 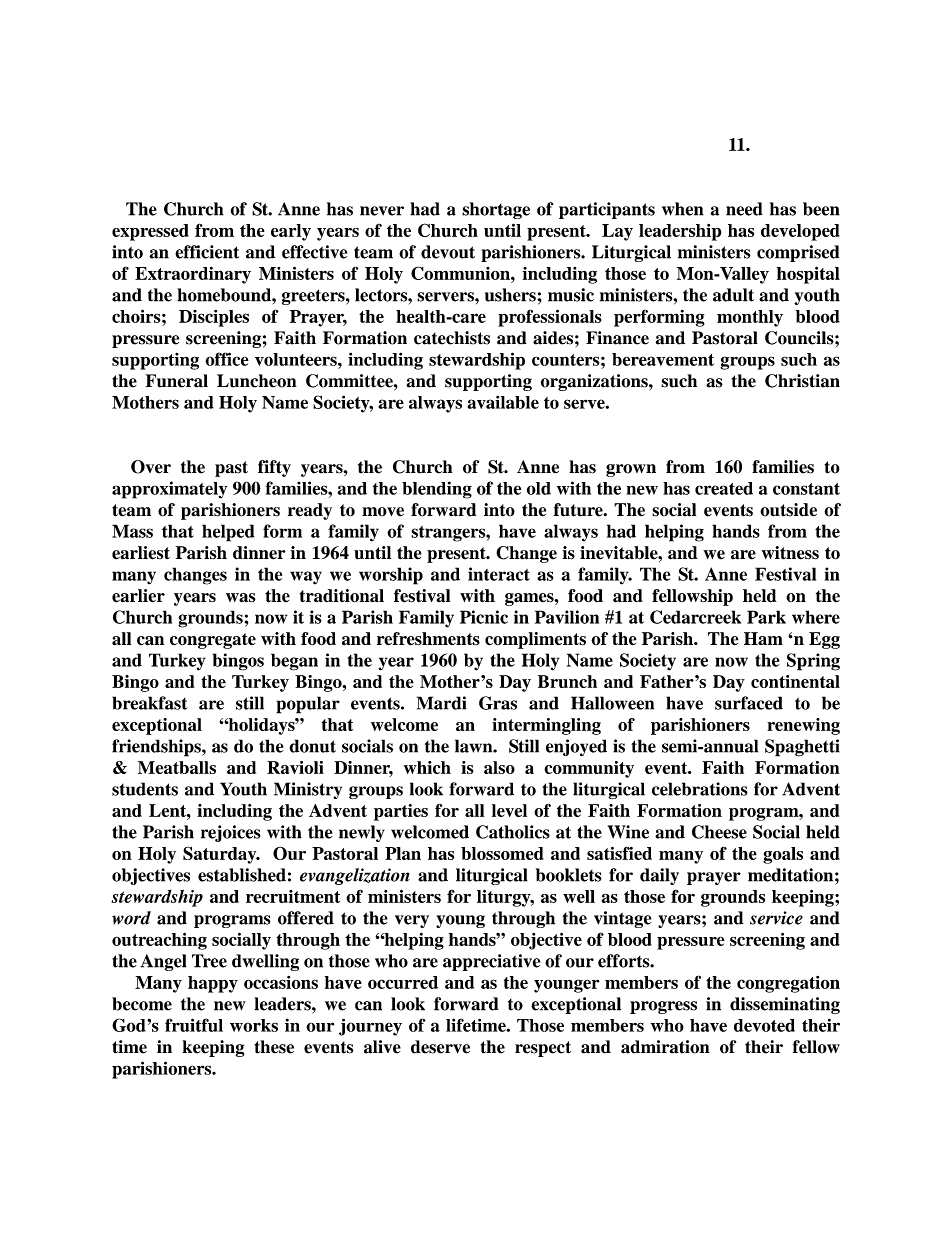 I want to click on need, so click(x=744, y=209).
